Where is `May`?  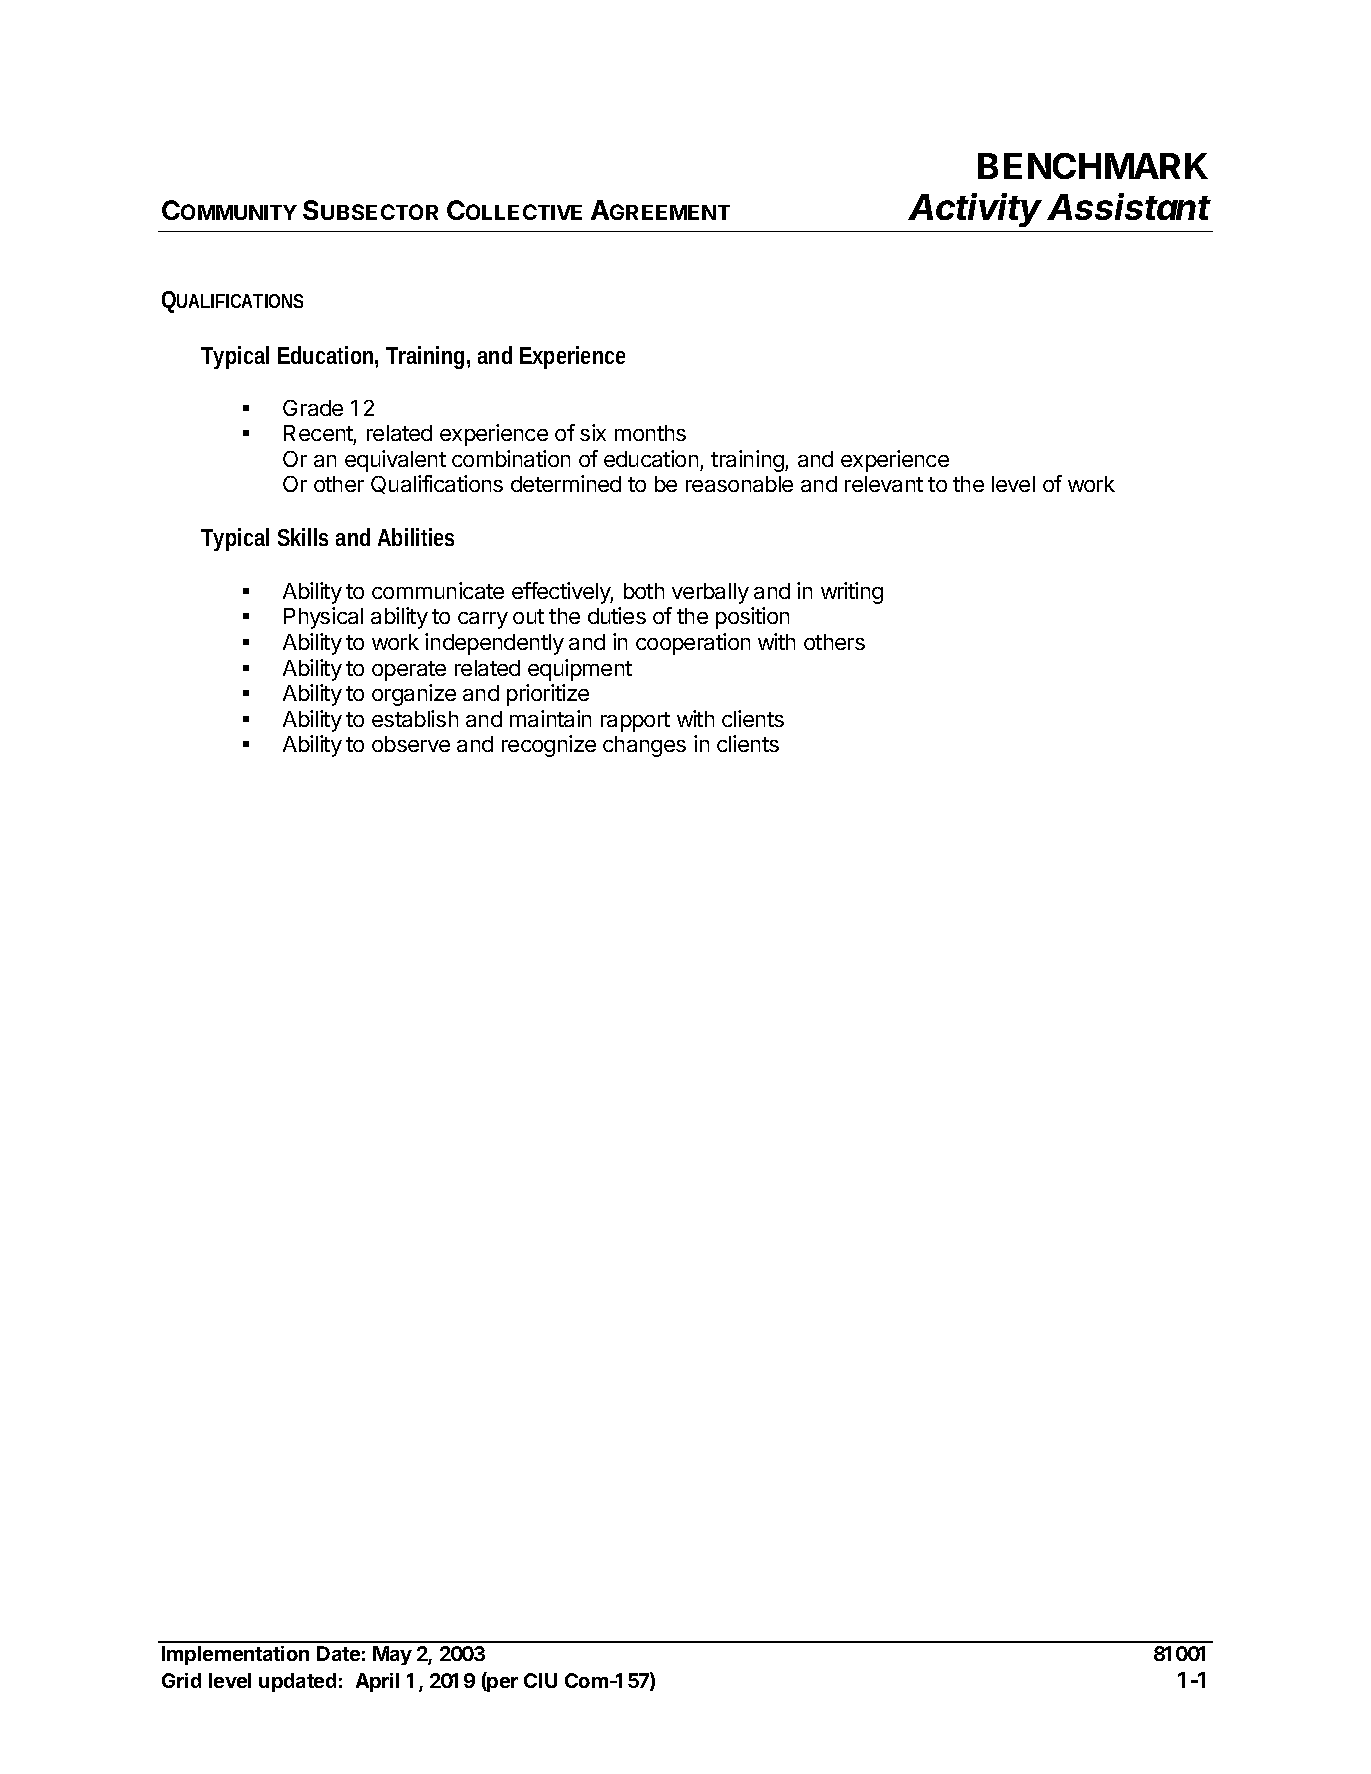
May is located at coordinates (392, 1655).
